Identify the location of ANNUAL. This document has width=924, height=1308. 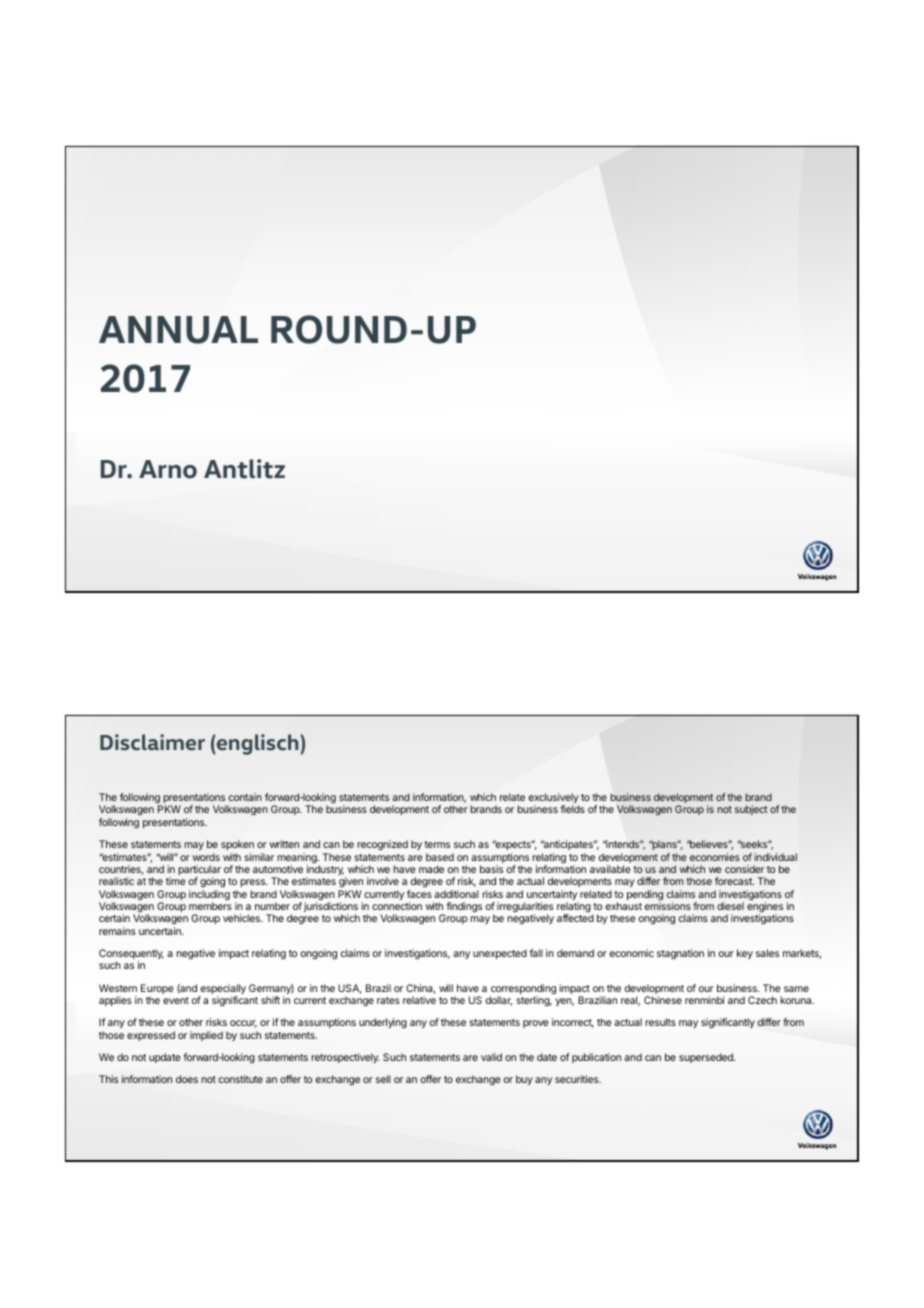
(178, 330).
